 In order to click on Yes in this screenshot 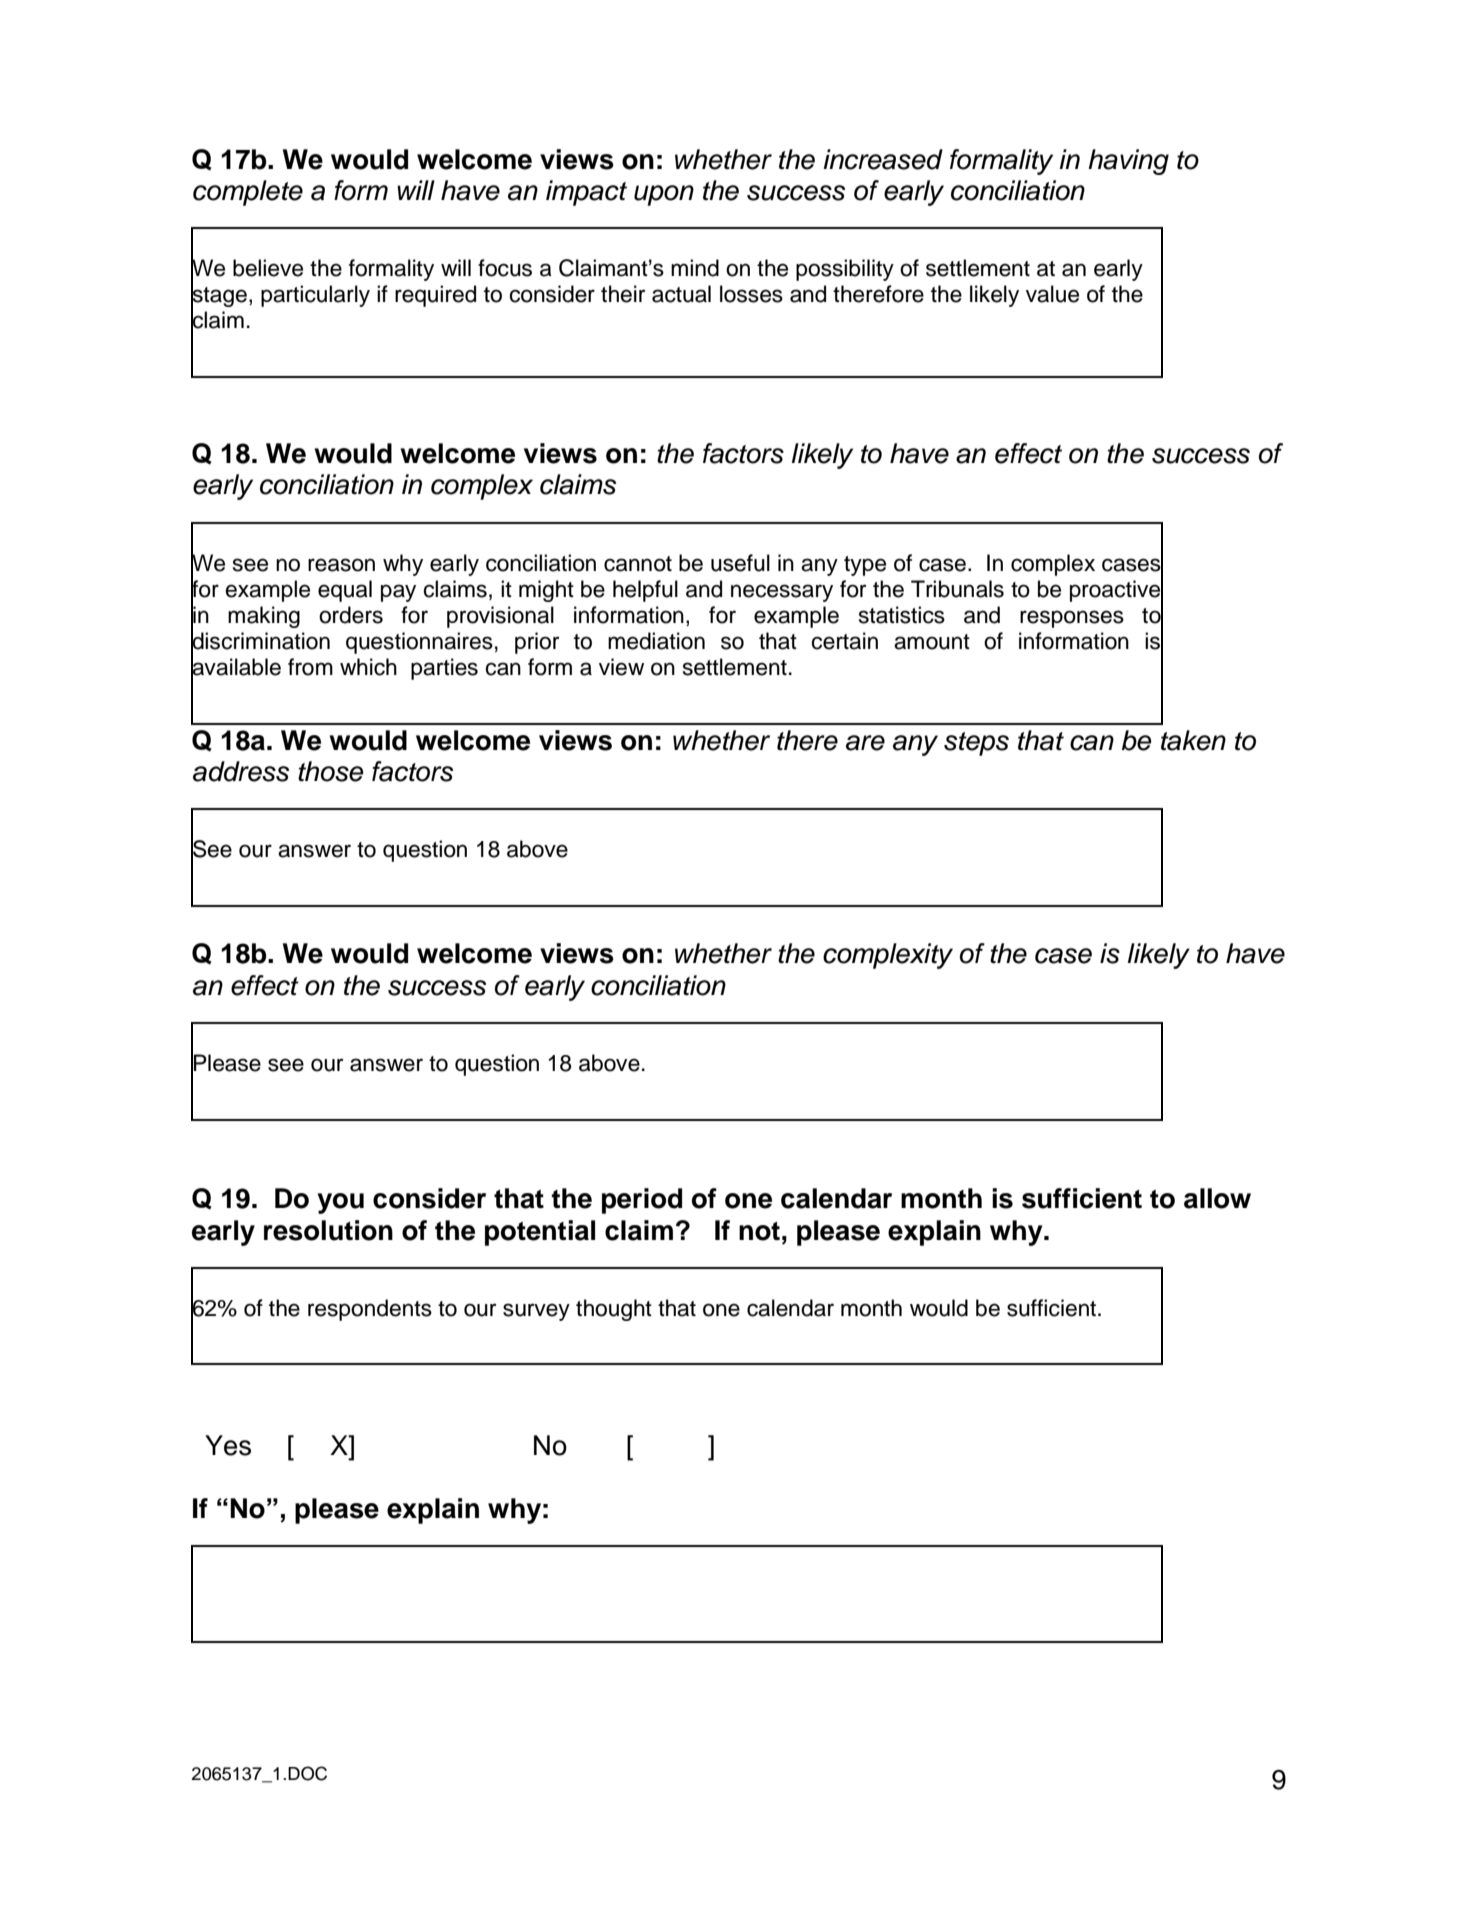, I will do `click(228, 1445)`.
